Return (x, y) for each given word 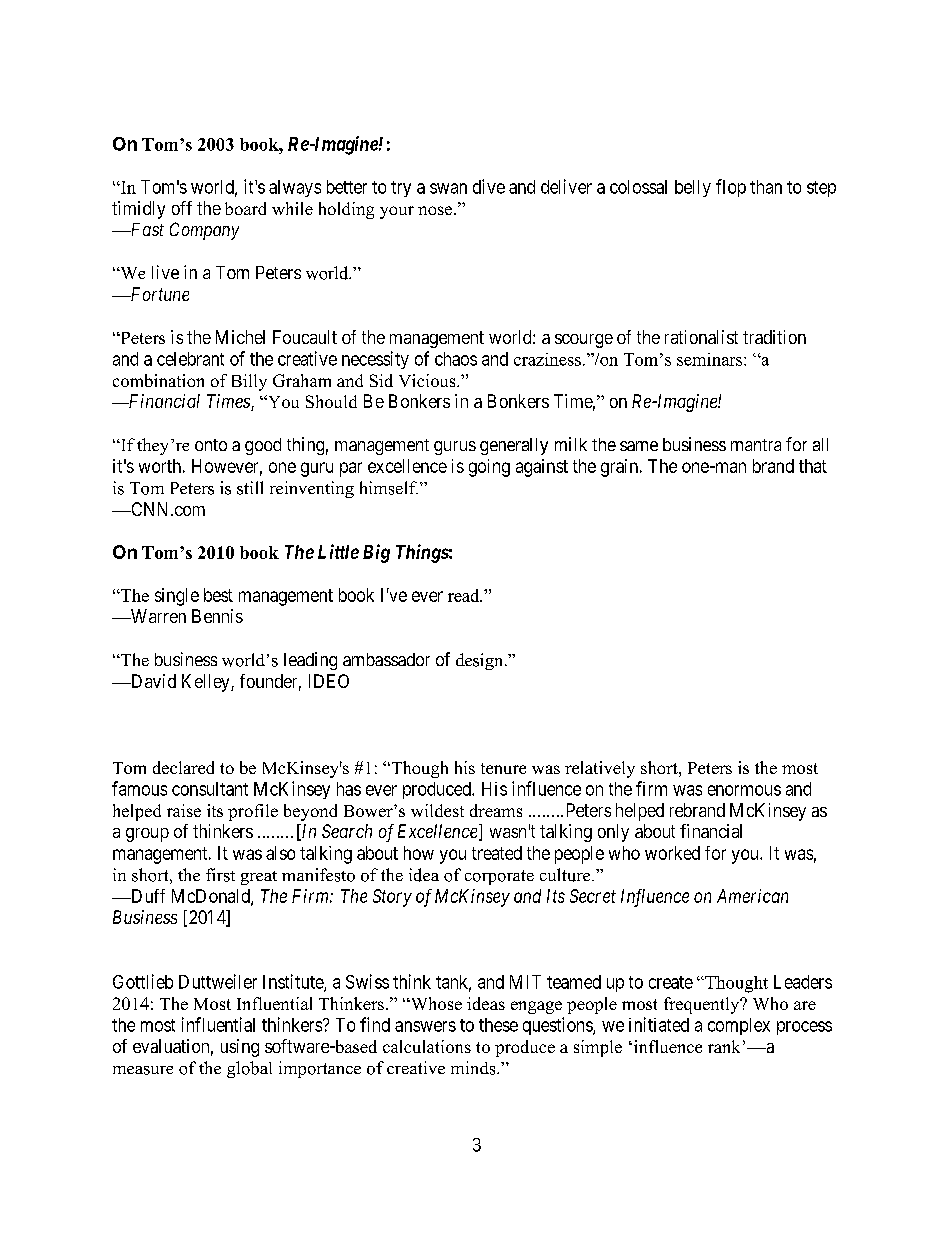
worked (672, 853)
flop (731, 188)
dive (489, 186)
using (240, 1048)
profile (253, 812)
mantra (756, 445)
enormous (744, 790)
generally (514, 446)
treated (497, 853)
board (245, 208)
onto (211, 445)
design (481, 661)
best (218, 595)
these (498, 1025)
